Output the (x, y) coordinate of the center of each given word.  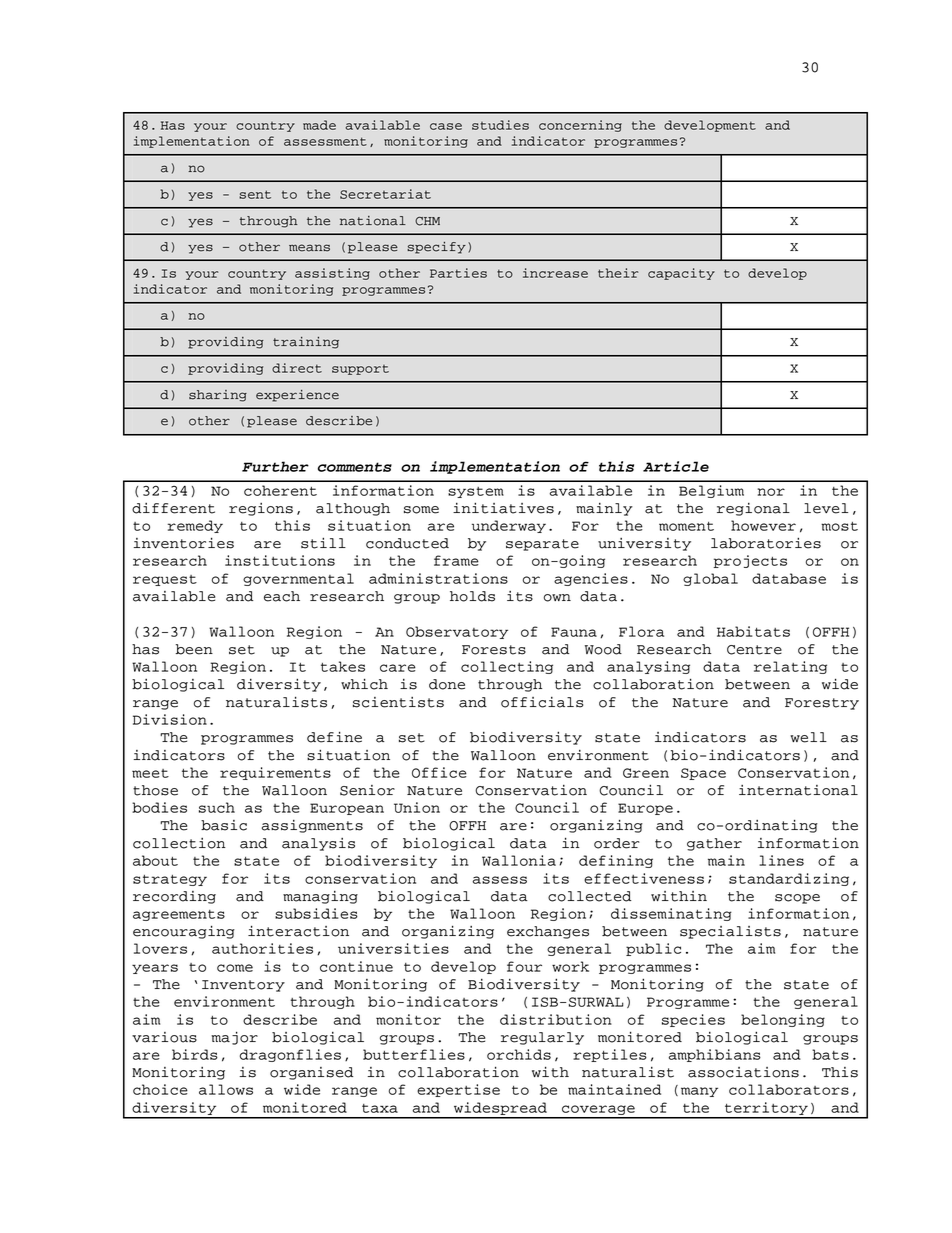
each (282, 596)
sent (255, 194)
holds (472, 596)
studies (500, 125)
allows (226, 1089)
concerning (580, 126)
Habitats (753, 631)
